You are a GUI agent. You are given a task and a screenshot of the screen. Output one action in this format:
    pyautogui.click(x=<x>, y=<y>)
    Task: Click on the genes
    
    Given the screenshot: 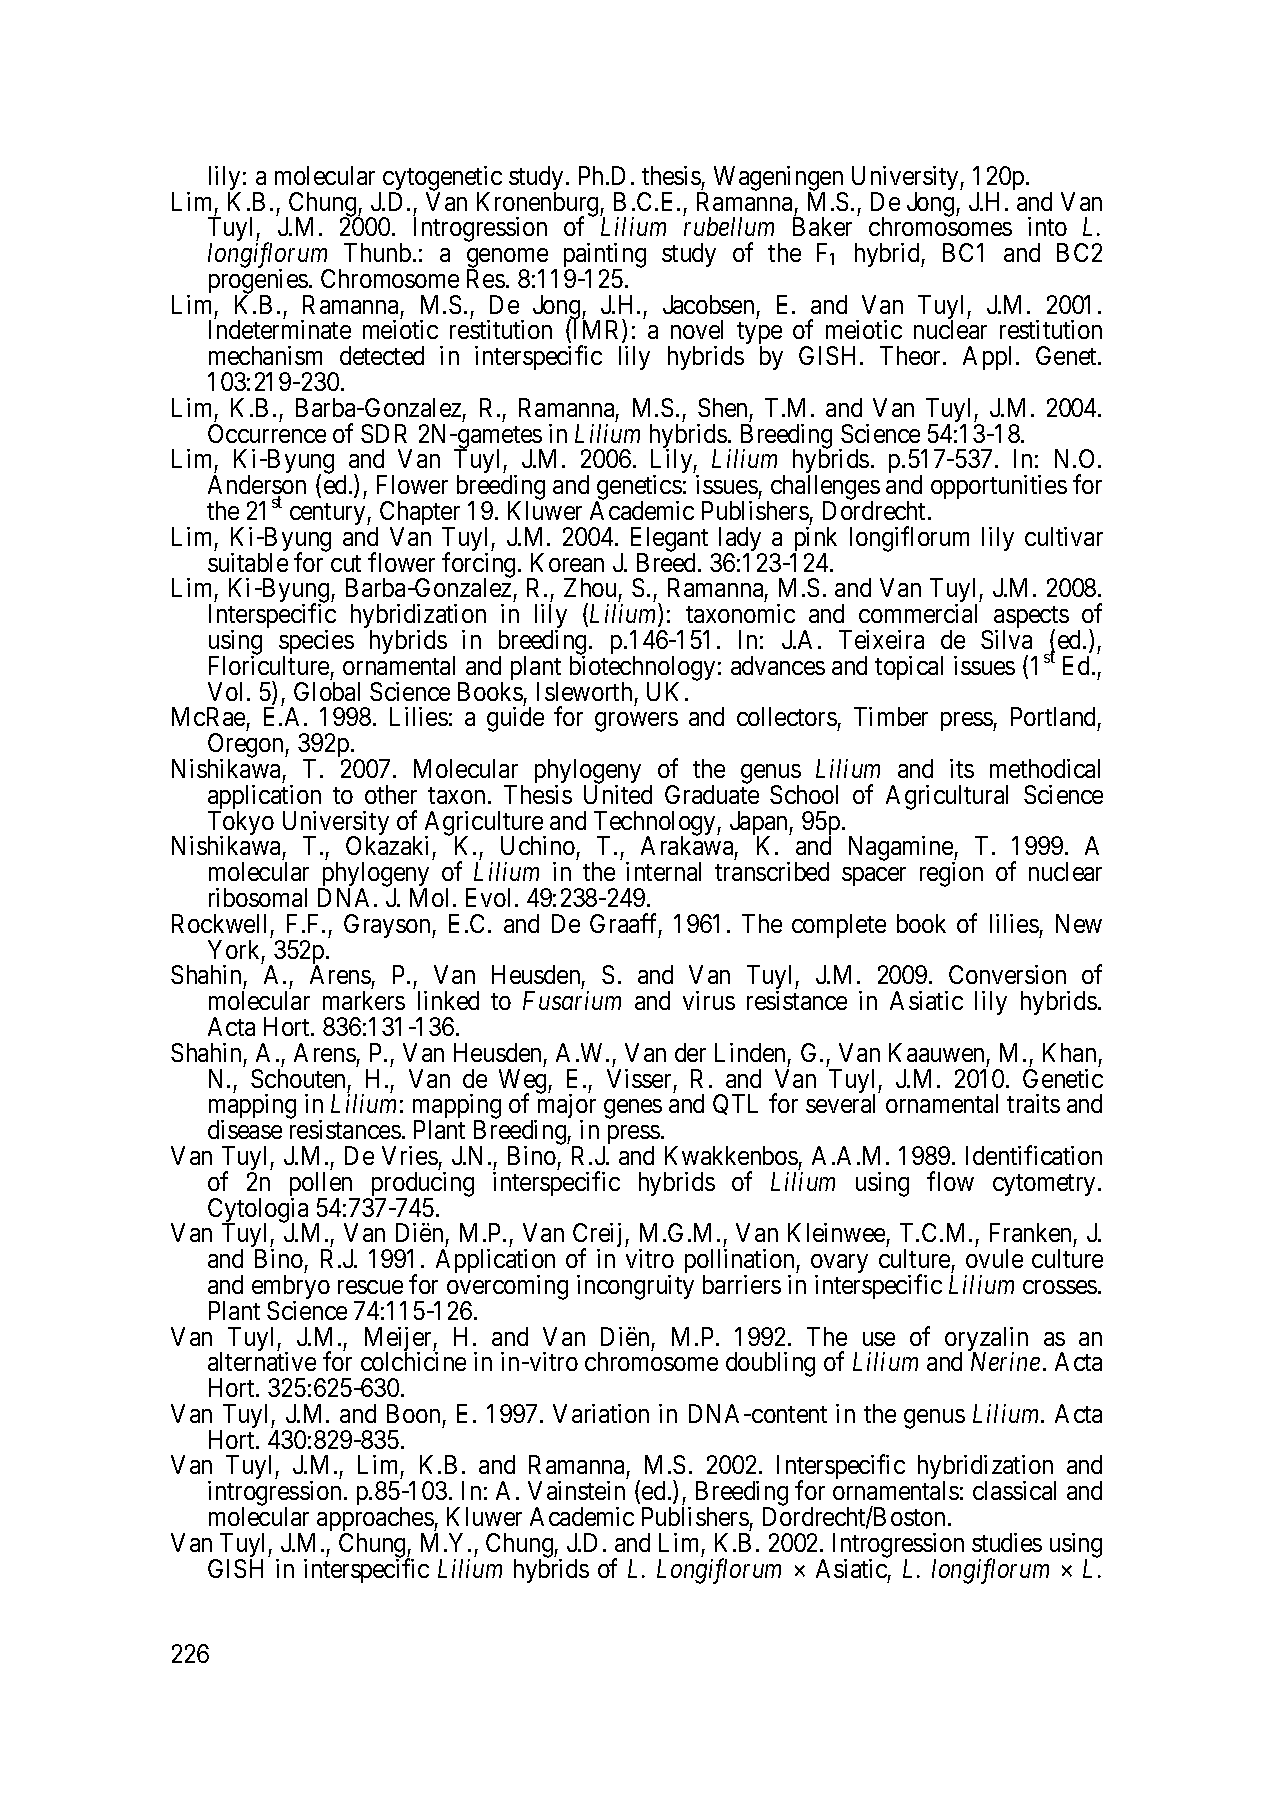 What is the action you would take?
    pyautogui.click(x=633, y=1109)
